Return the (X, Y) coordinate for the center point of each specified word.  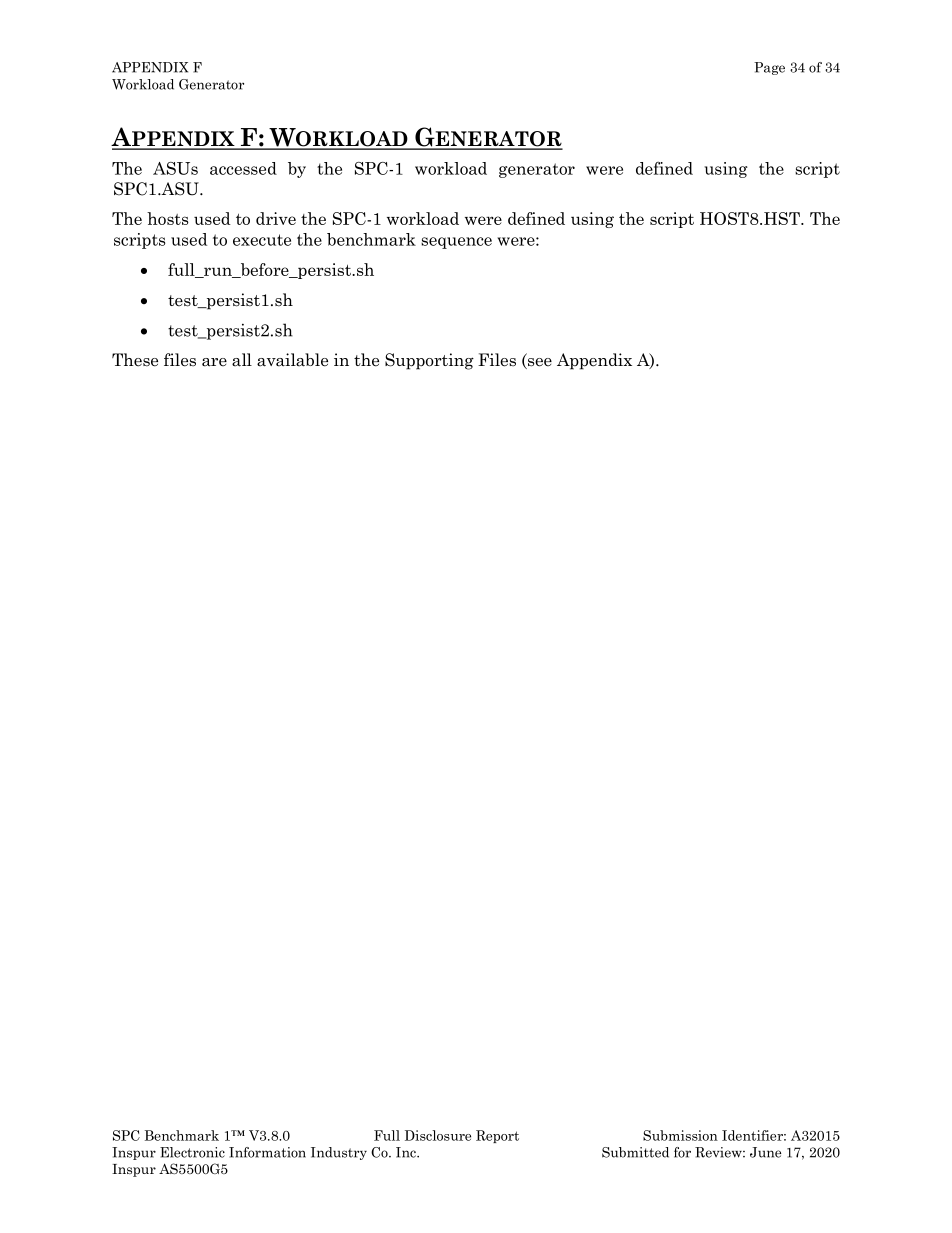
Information (267, 1152)
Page (769, 68)
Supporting (429, 361)
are (214, 362)
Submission (680, 1135)
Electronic (192, 1152)
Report (497, 1136)
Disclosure (438, 1135)
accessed (243, 168)
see (539, 363)
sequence (456, 243)
